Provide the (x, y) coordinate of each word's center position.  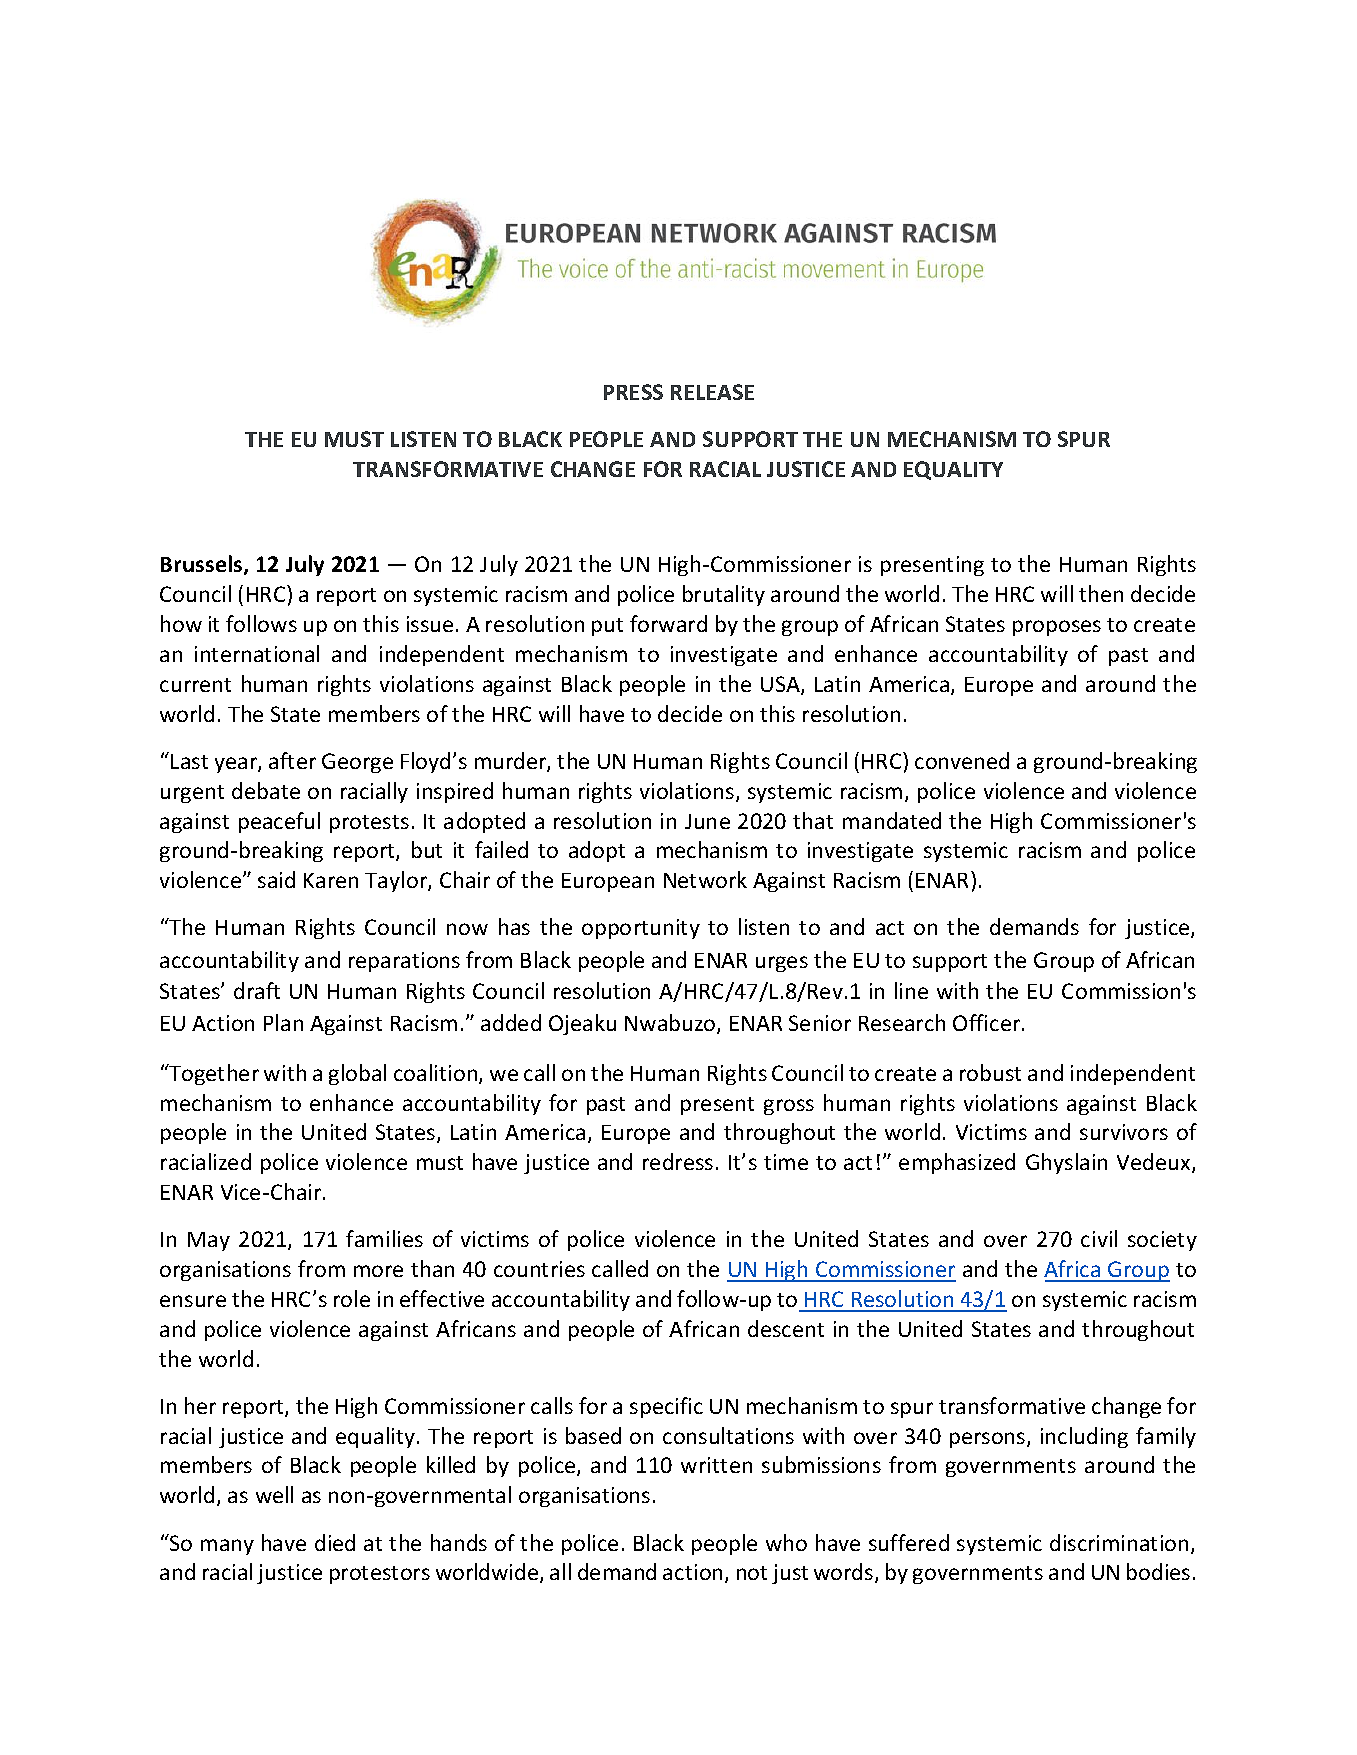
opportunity (641, 929)
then (1101, 593)
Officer (988, 1022)
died (335, 1542)
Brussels (203, 565)
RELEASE (712, 392)
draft (257, 990)
